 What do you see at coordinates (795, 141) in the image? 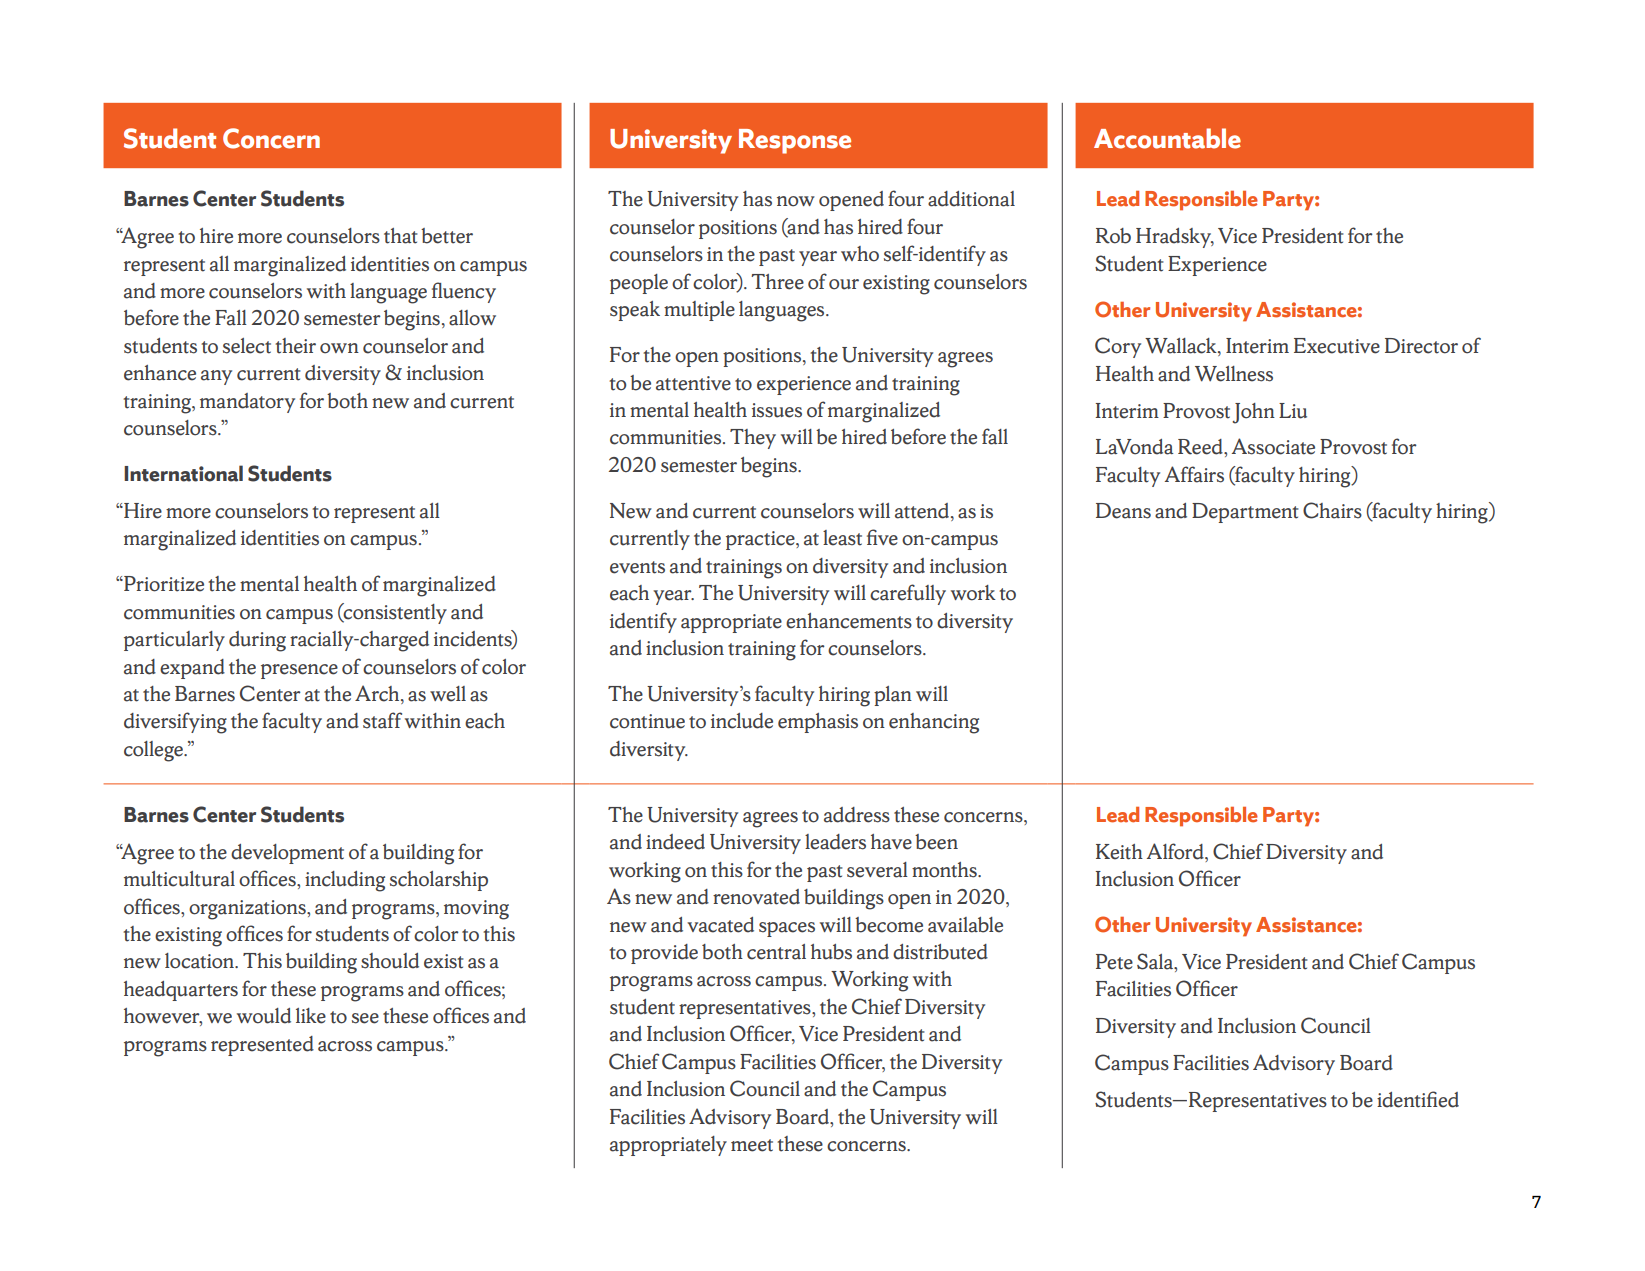
I see `Response` at bounding box center [795, 141].
